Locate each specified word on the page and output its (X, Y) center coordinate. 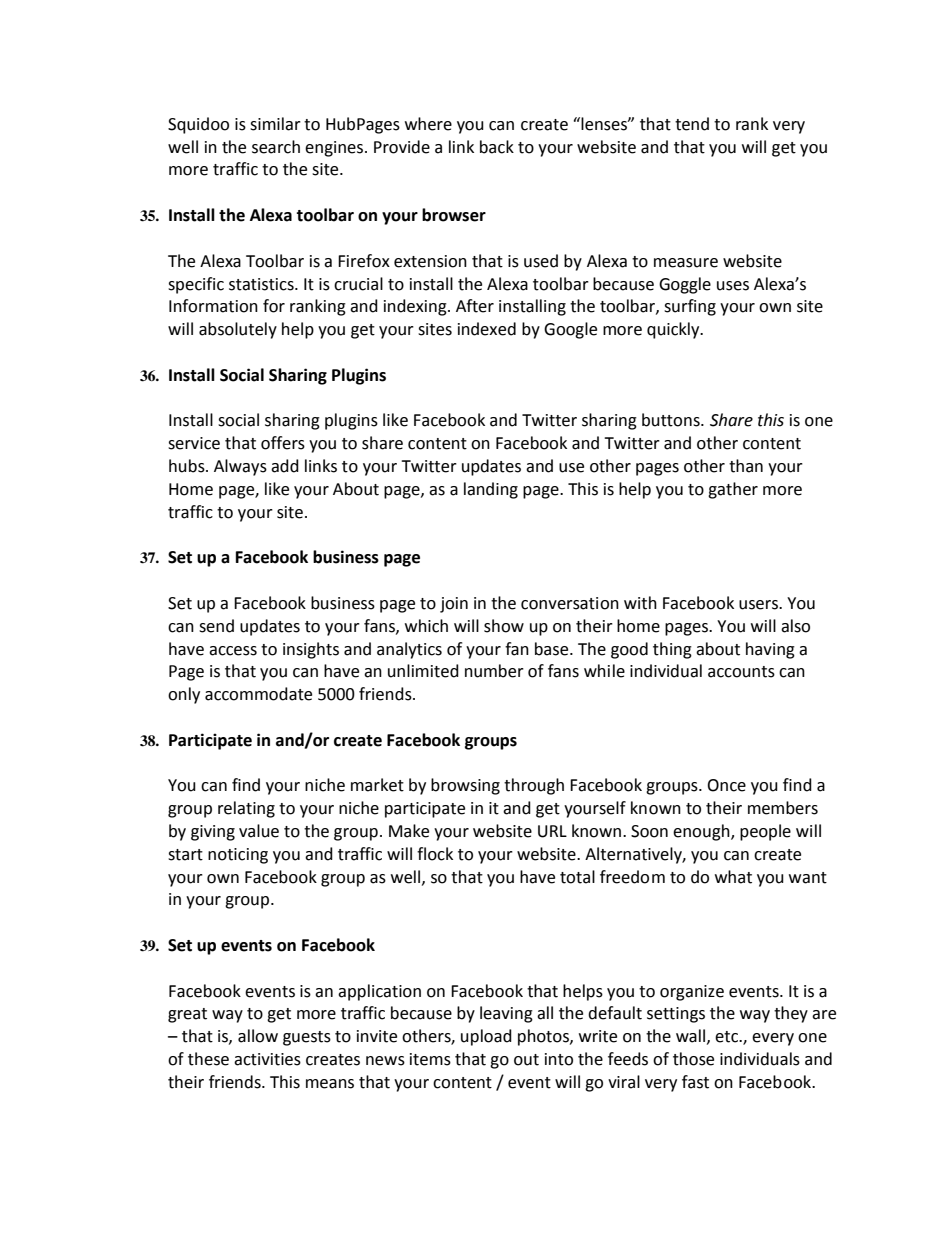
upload (486, 1037)
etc (728, 1037)
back (497, 147)
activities (267, 1059)
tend (692, 124)
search (276, 147)
